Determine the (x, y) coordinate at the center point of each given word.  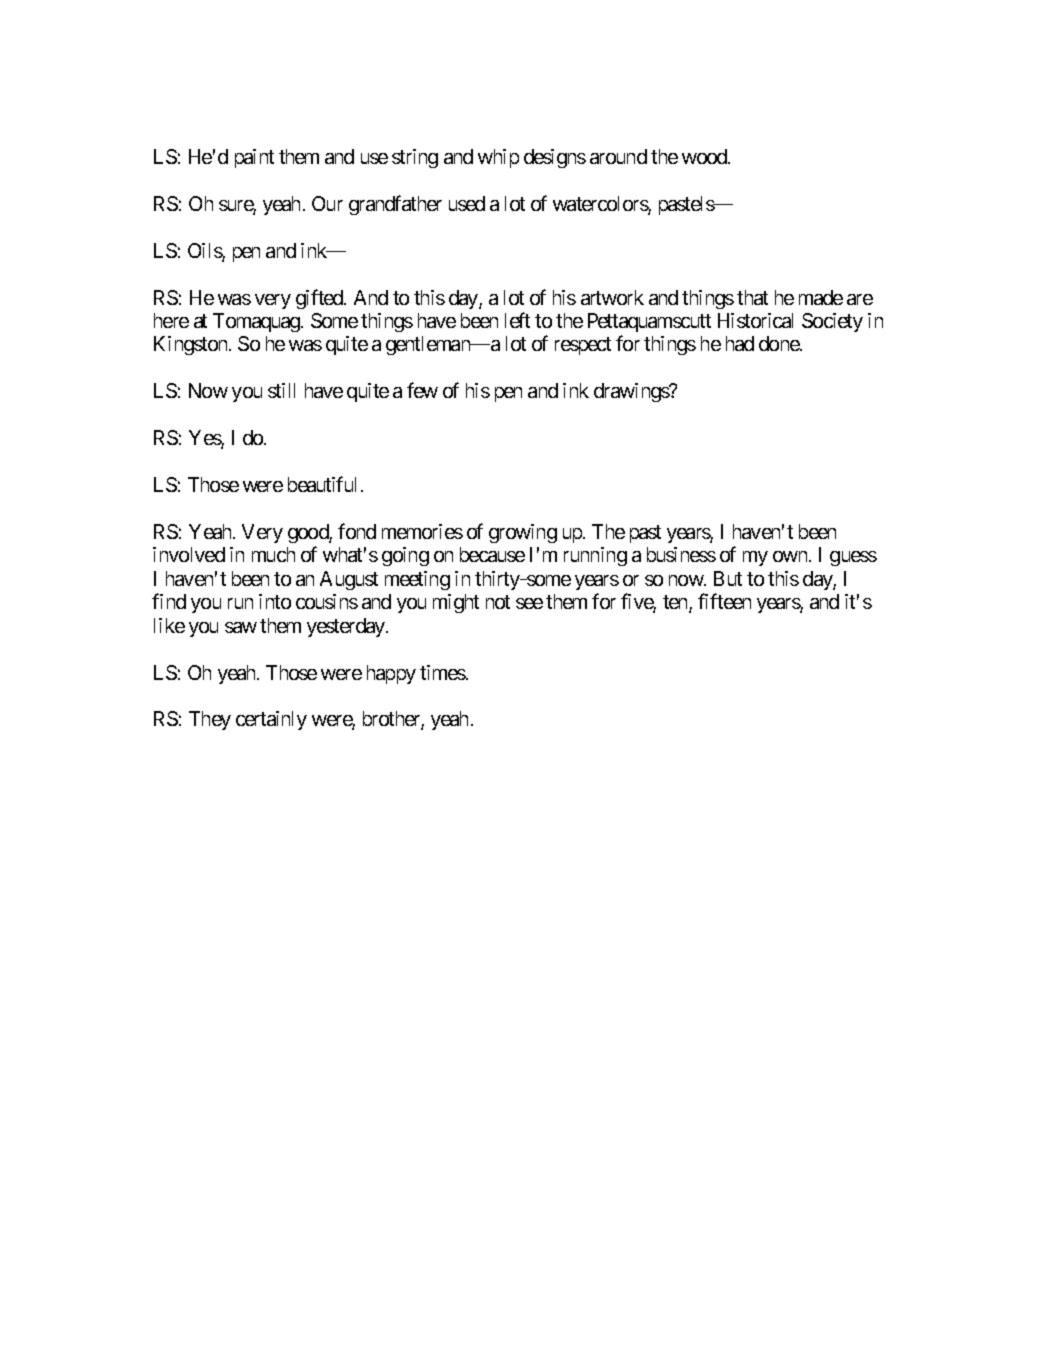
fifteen (724, 601)
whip (498, 158)
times (443, 672)
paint (254, 158)
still (281, 390)
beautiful (322, 484)
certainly (271, 720)
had (740, 343)
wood (705, 156)
